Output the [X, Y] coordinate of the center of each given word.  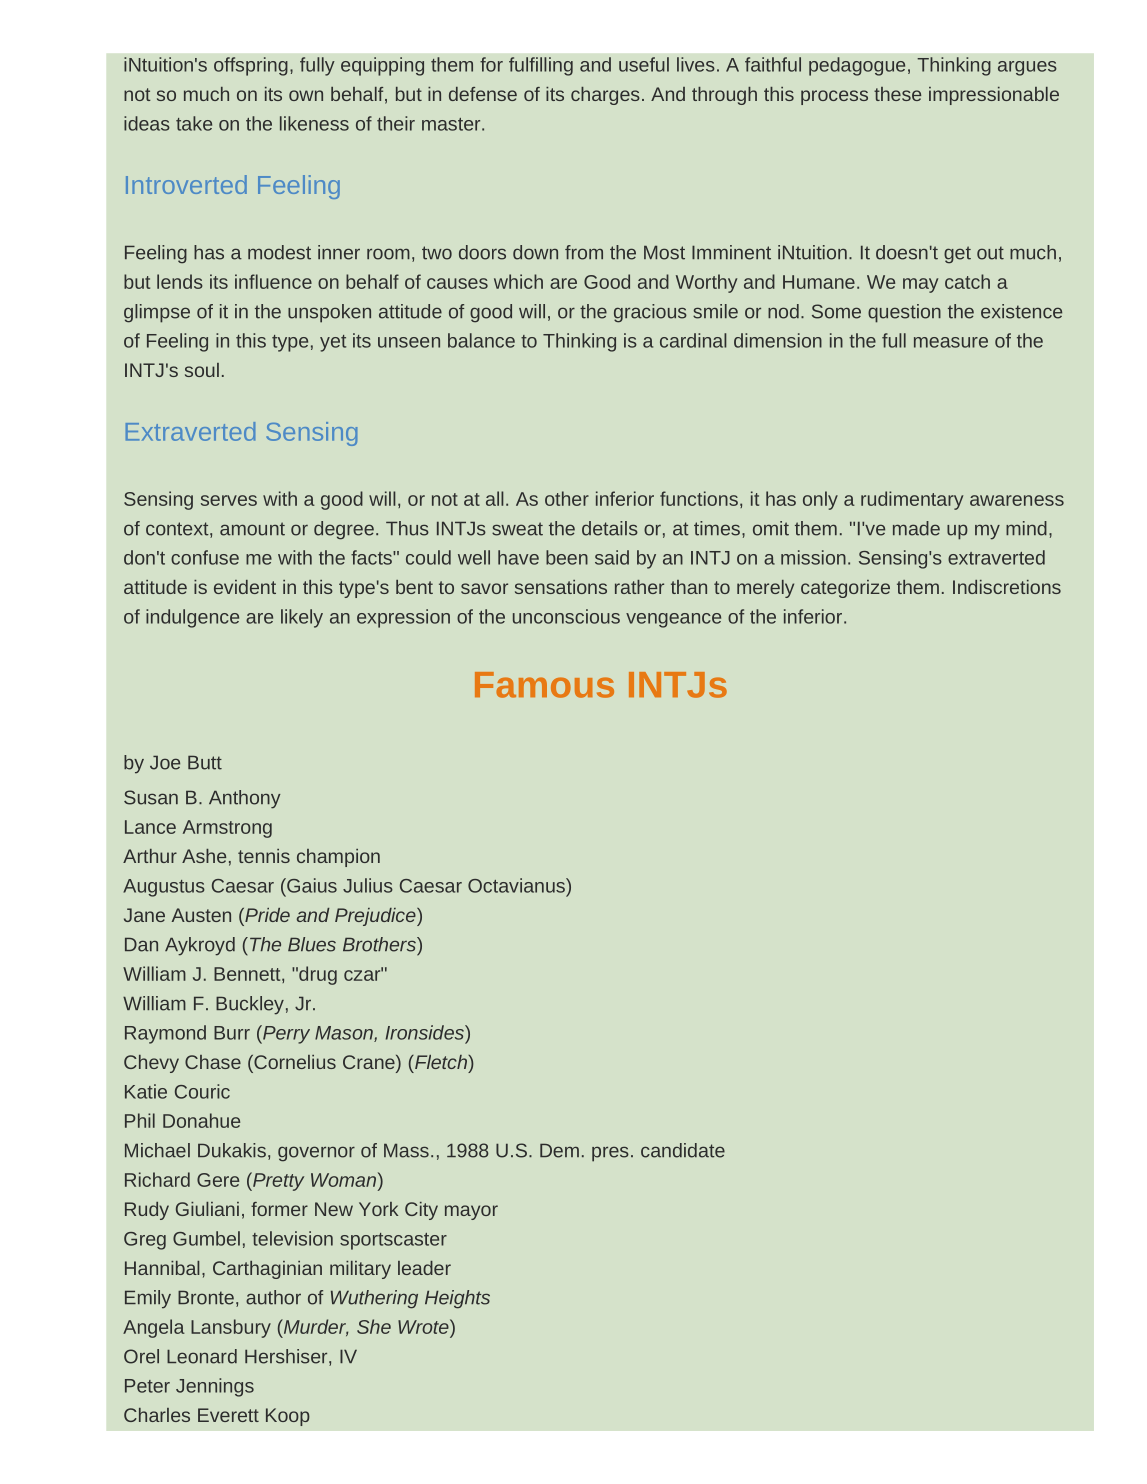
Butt [205, 763]
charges [605, 96]
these [897, 94]
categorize [845, 589]
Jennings [215, 1387]
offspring [251, 66]
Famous [544, 685]
